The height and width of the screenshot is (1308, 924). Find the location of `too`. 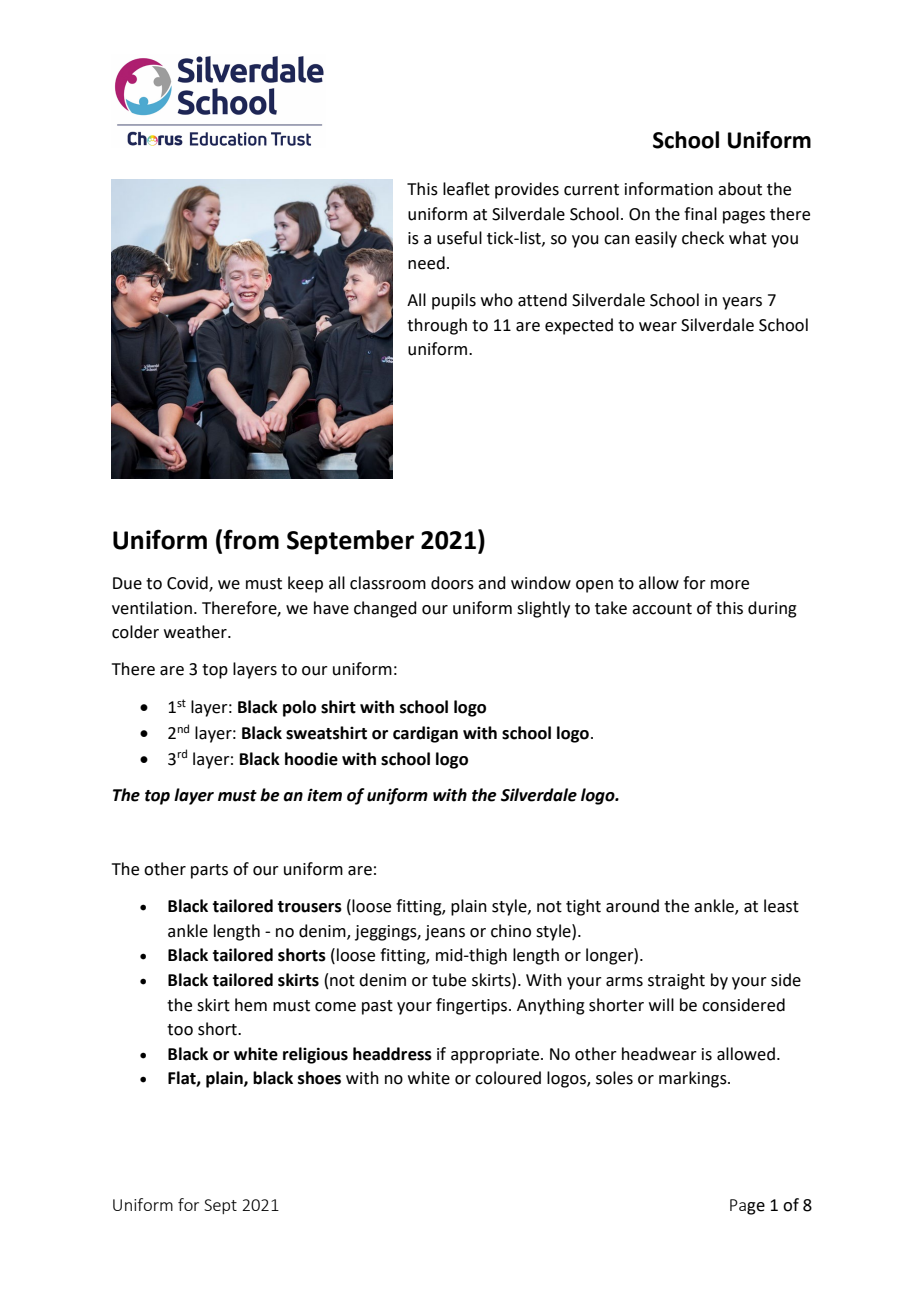

too is located at coordinates (180, 1030).
